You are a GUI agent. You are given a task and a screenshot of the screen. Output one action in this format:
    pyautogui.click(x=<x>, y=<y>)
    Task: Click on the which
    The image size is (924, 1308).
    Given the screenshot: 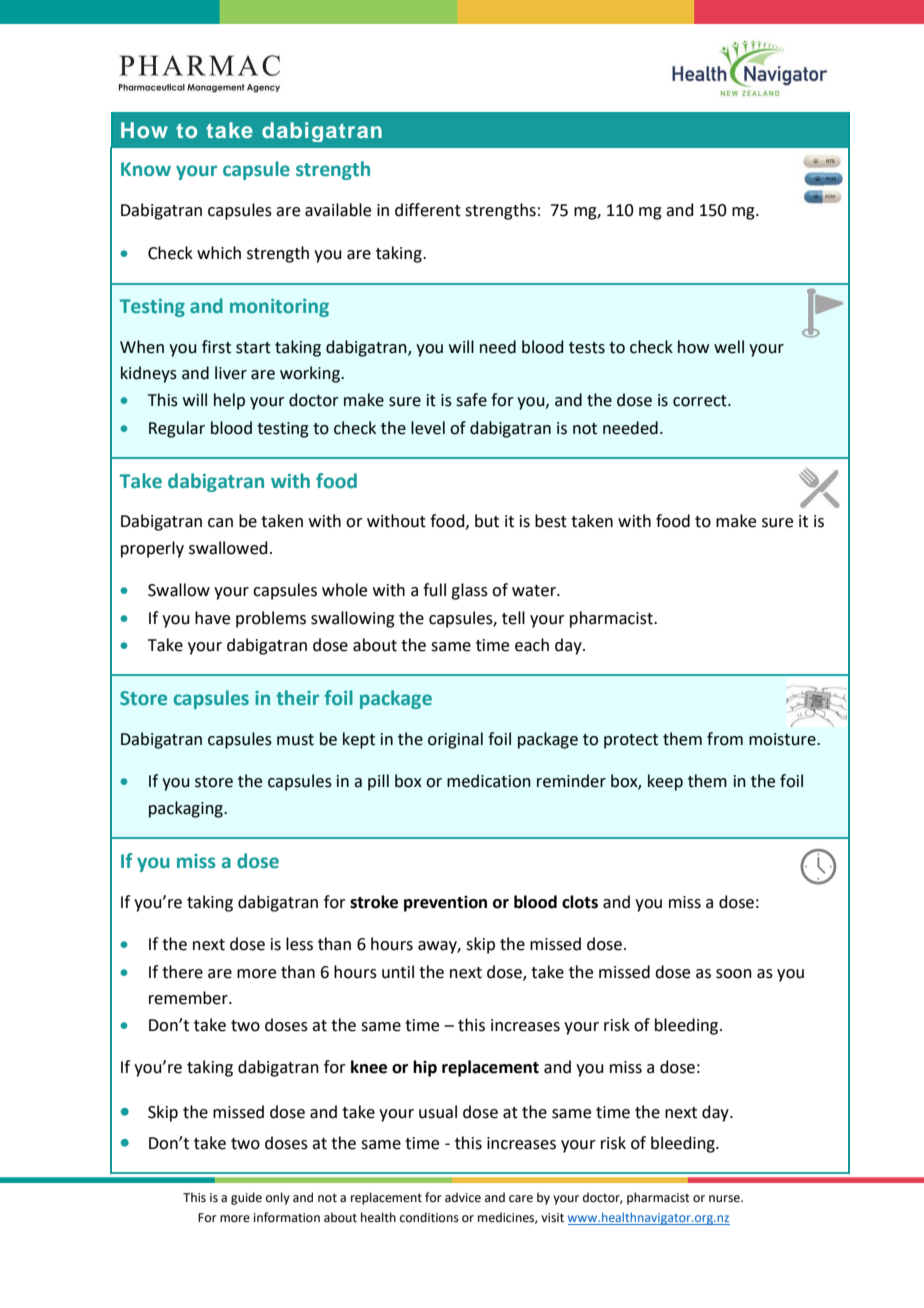 What is the action you would take?
    pyautogui.click(x=219, y=253)
